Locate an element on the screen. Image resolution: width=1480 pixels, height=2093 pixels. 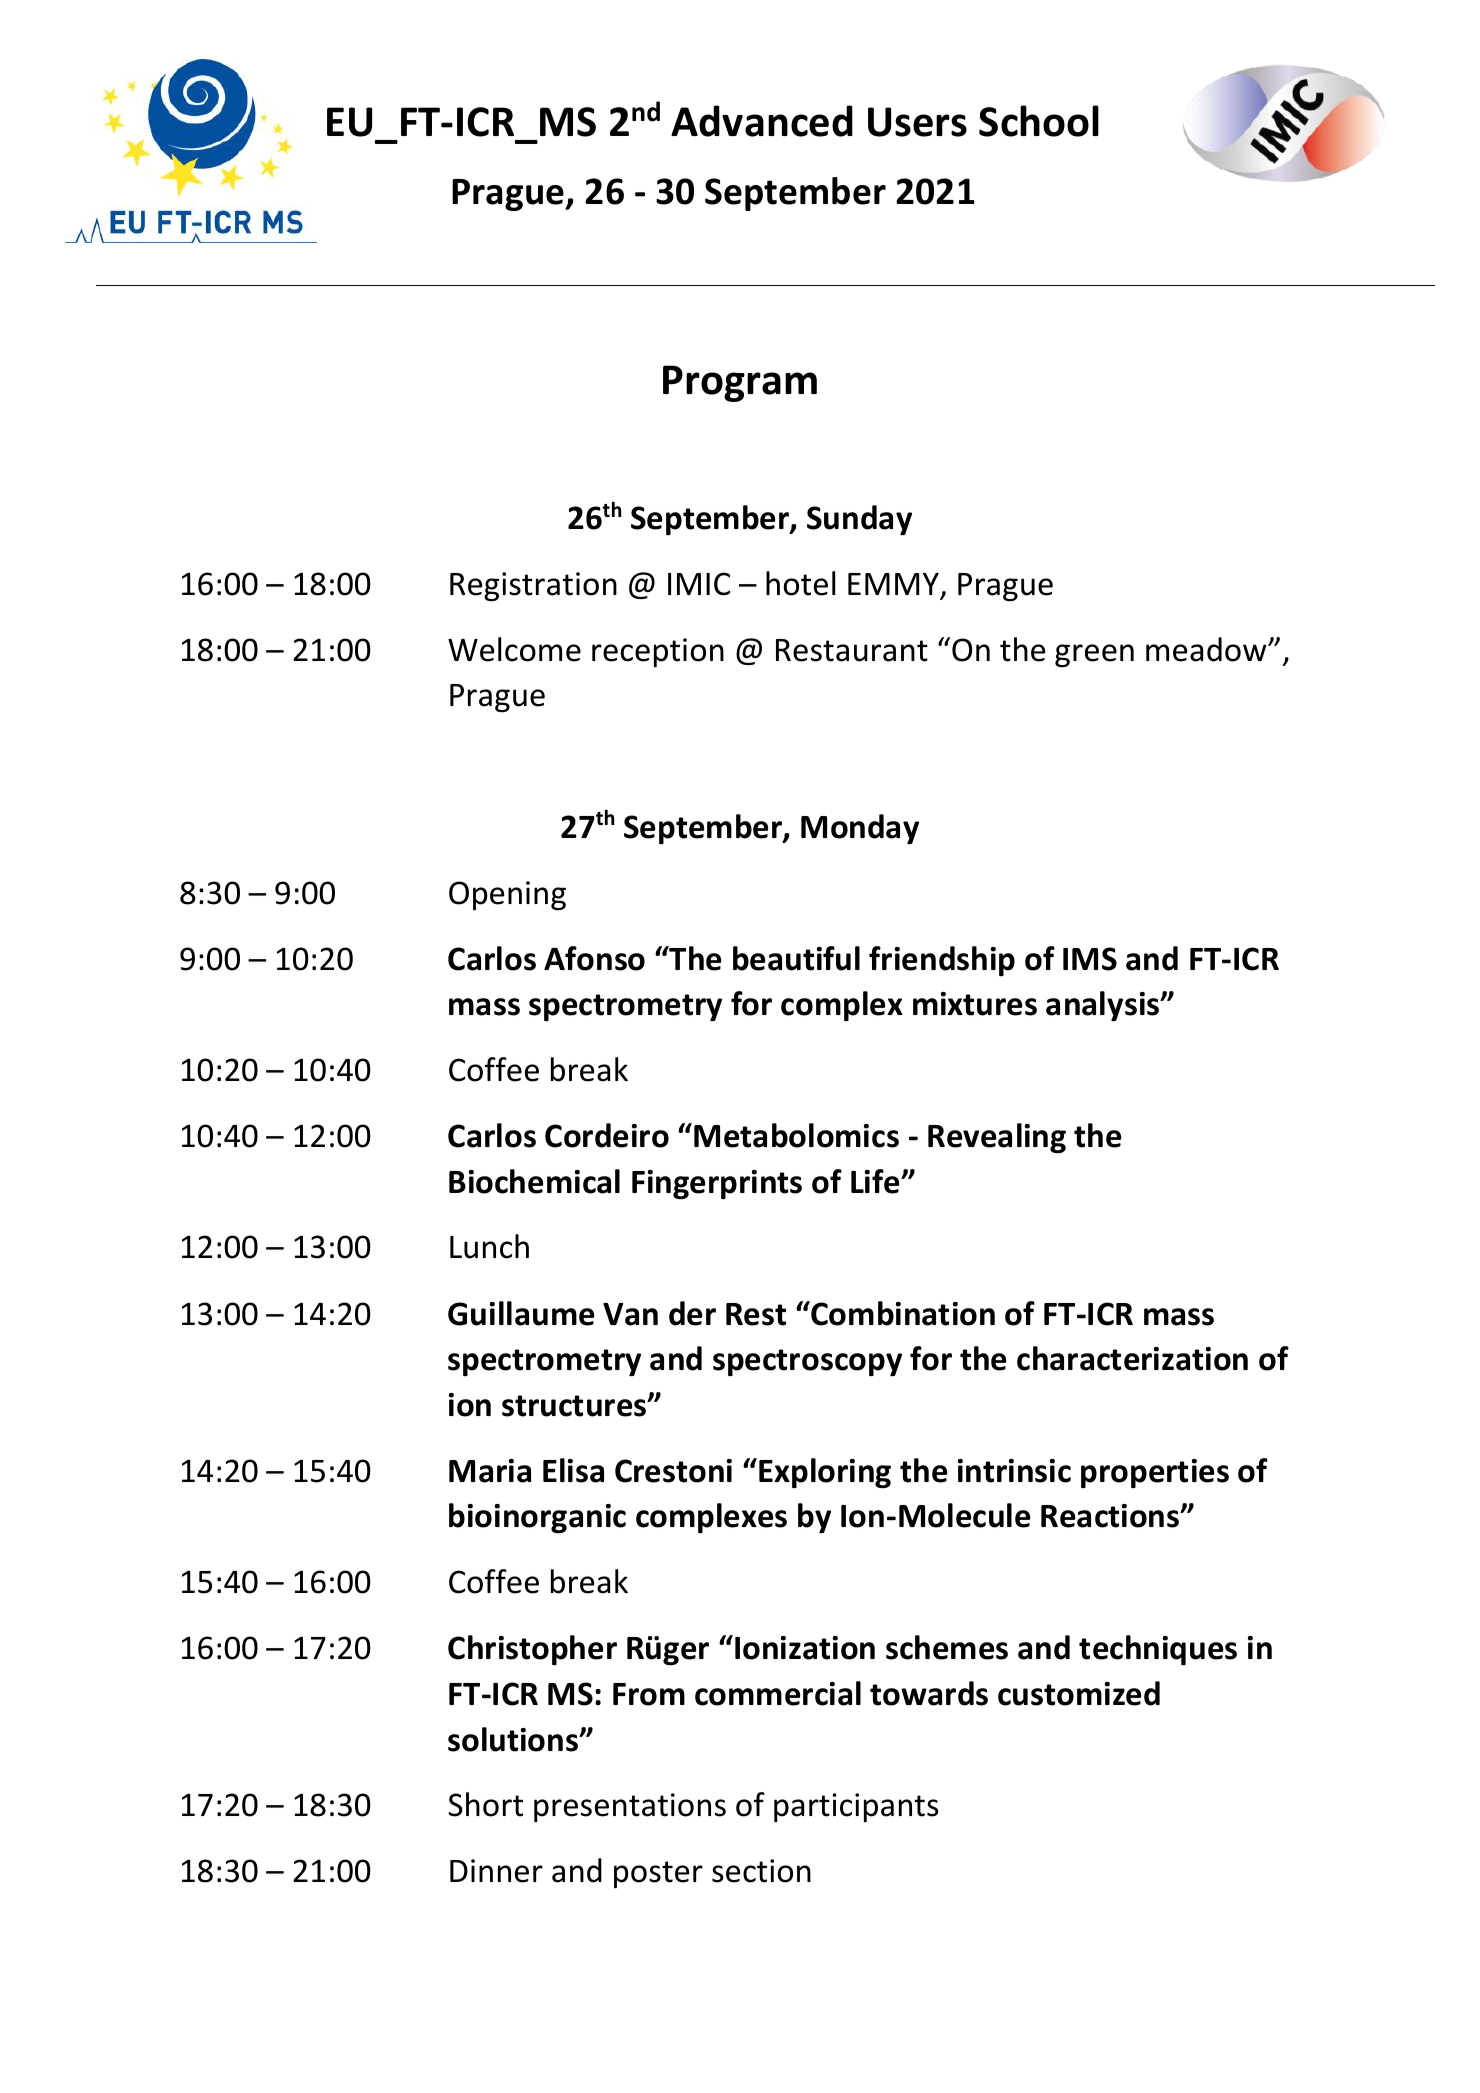
Advanced is located at coordinates (762, 121).
